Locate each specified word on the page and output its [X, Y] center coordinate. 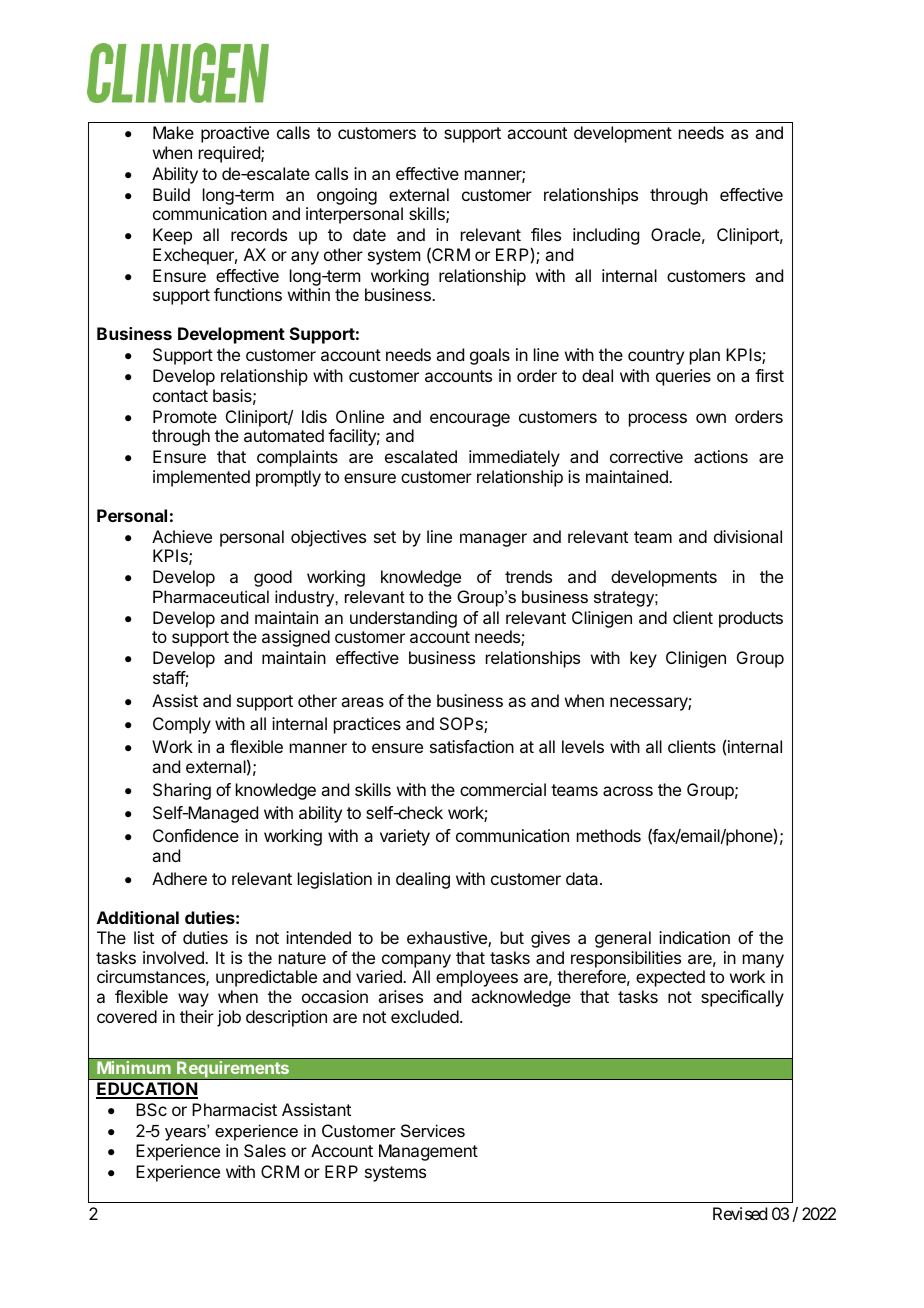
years [186, 1133]
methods [609, 835]
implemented [201, 478]
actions [721, 456]
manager [493, 540]
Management [428, 1152]
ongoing [347, 196]
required [230, 154]
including [606, 236]
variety [405, 837]
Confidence [196, 835]
